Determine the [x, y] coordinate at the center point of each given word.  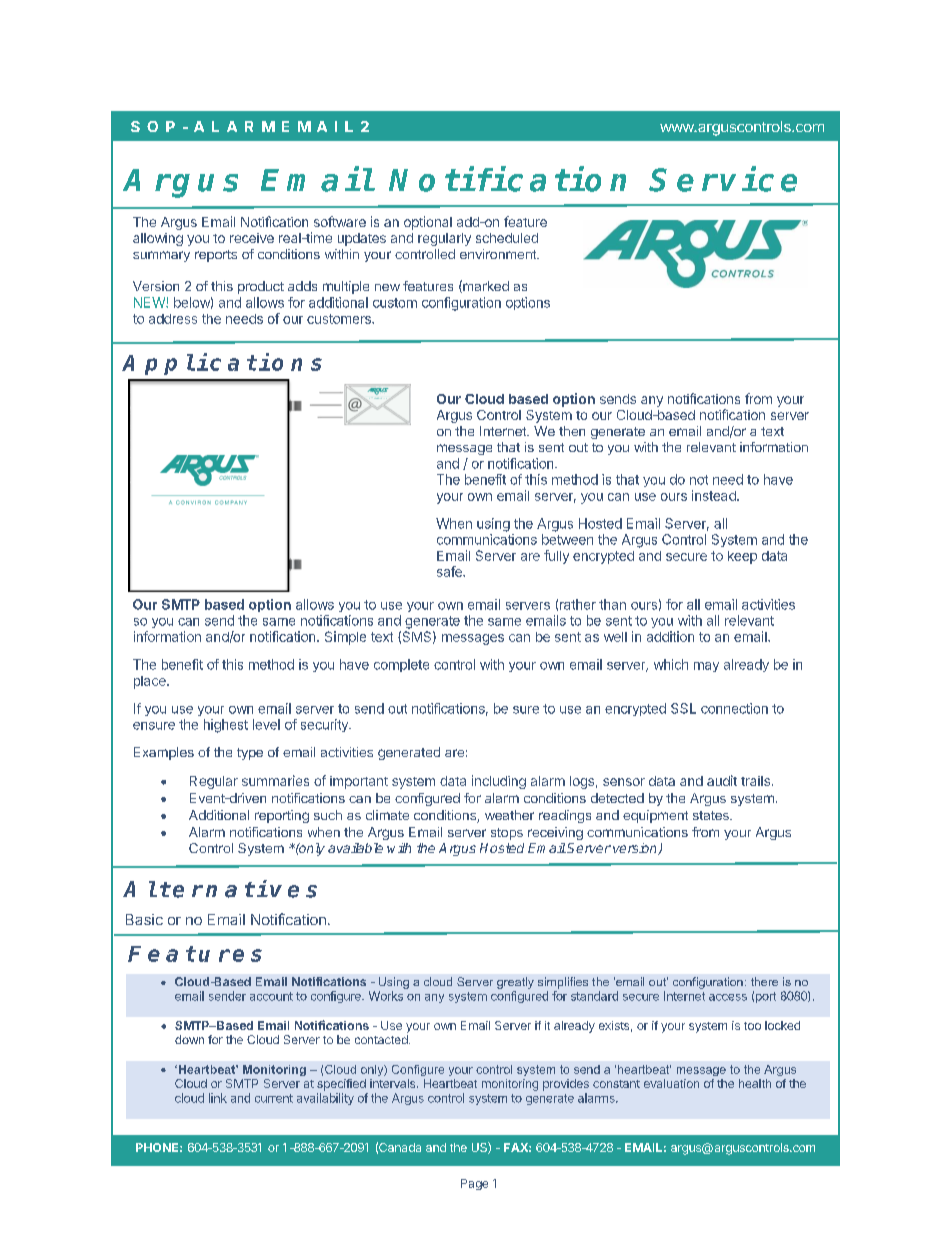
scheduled [507, 238]
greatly [515, 983]
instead [715, 495]
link [218, 1098]
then [572, 431]
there [764, 981]
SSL [683, 708]
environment [499, 254]
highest [226, 726]
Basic [144, 919]
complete [401, 665]
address [173, 319]
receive [252, 238]
